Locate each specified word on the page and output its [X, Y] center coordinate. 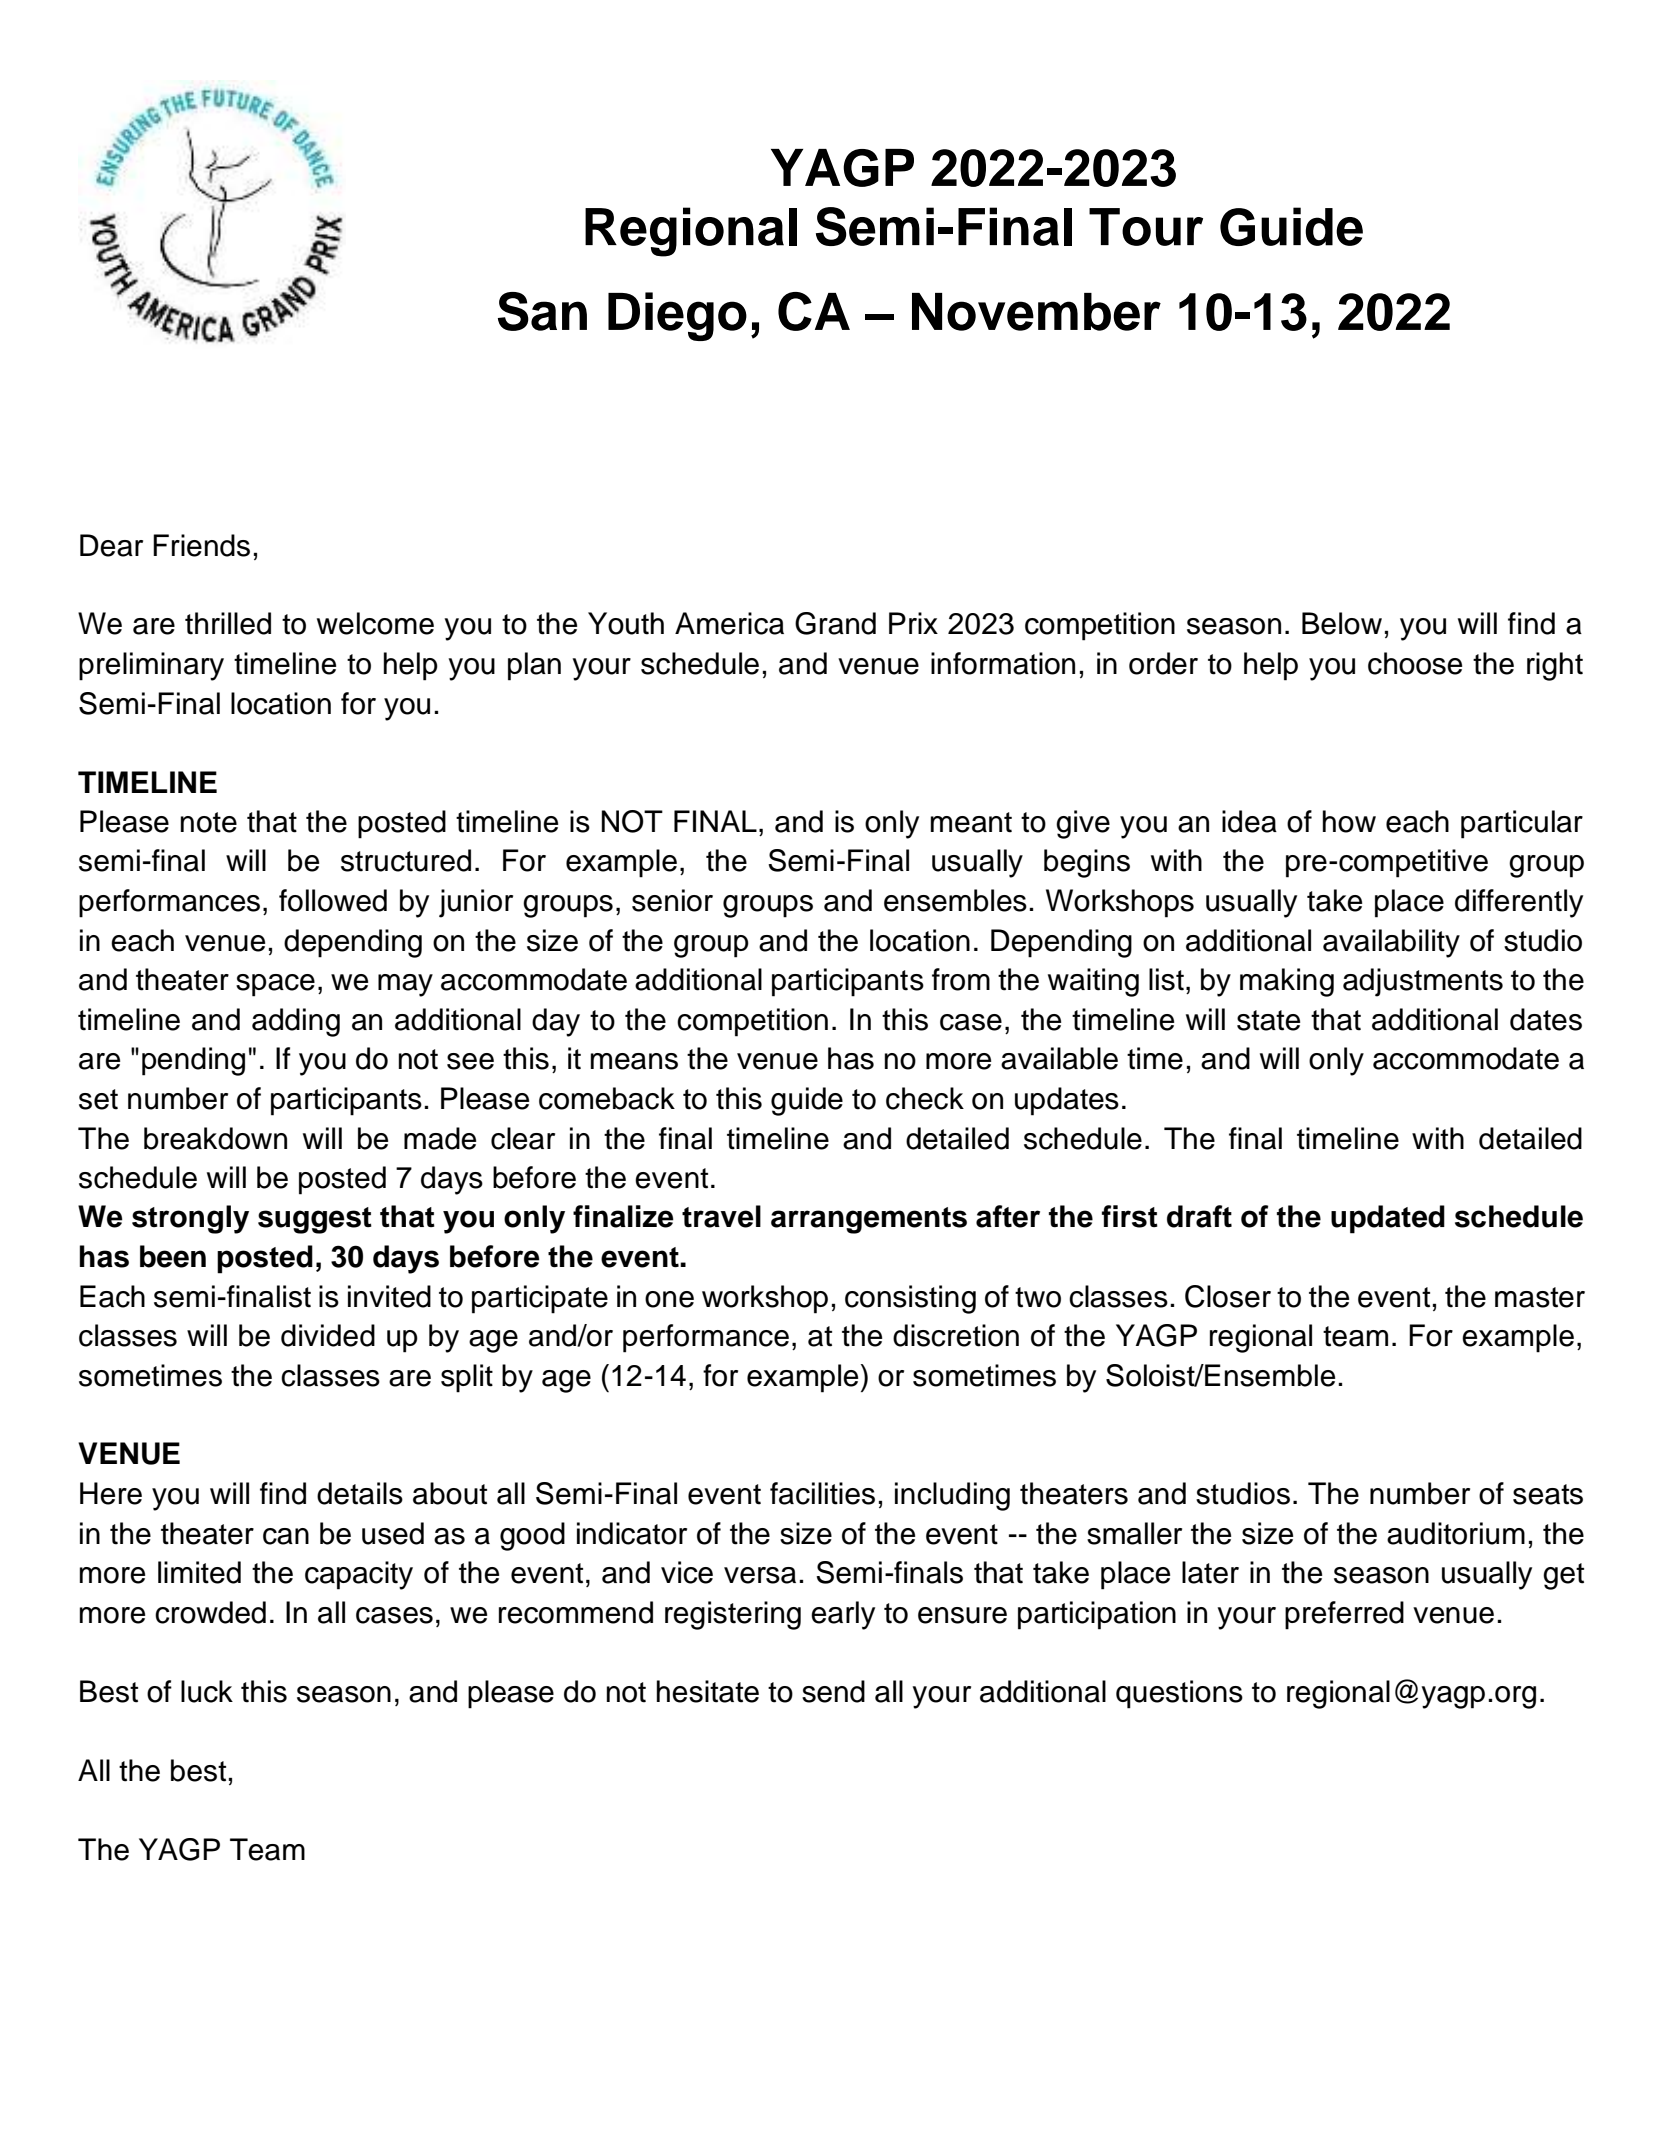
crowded [210, 1612]
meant [971, 822]
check [925, 1098]
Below [1342, 623]
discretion [956, 1335]
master [1540, 1297]
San [542, 311]
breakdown [215, 1138]
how [1349, 821]
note [209, 822]
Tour [1146, 227]
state [1268, 1020]
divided [328, 1335]
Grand [835, 623]
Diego [677, 316]
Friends [201, 545]
